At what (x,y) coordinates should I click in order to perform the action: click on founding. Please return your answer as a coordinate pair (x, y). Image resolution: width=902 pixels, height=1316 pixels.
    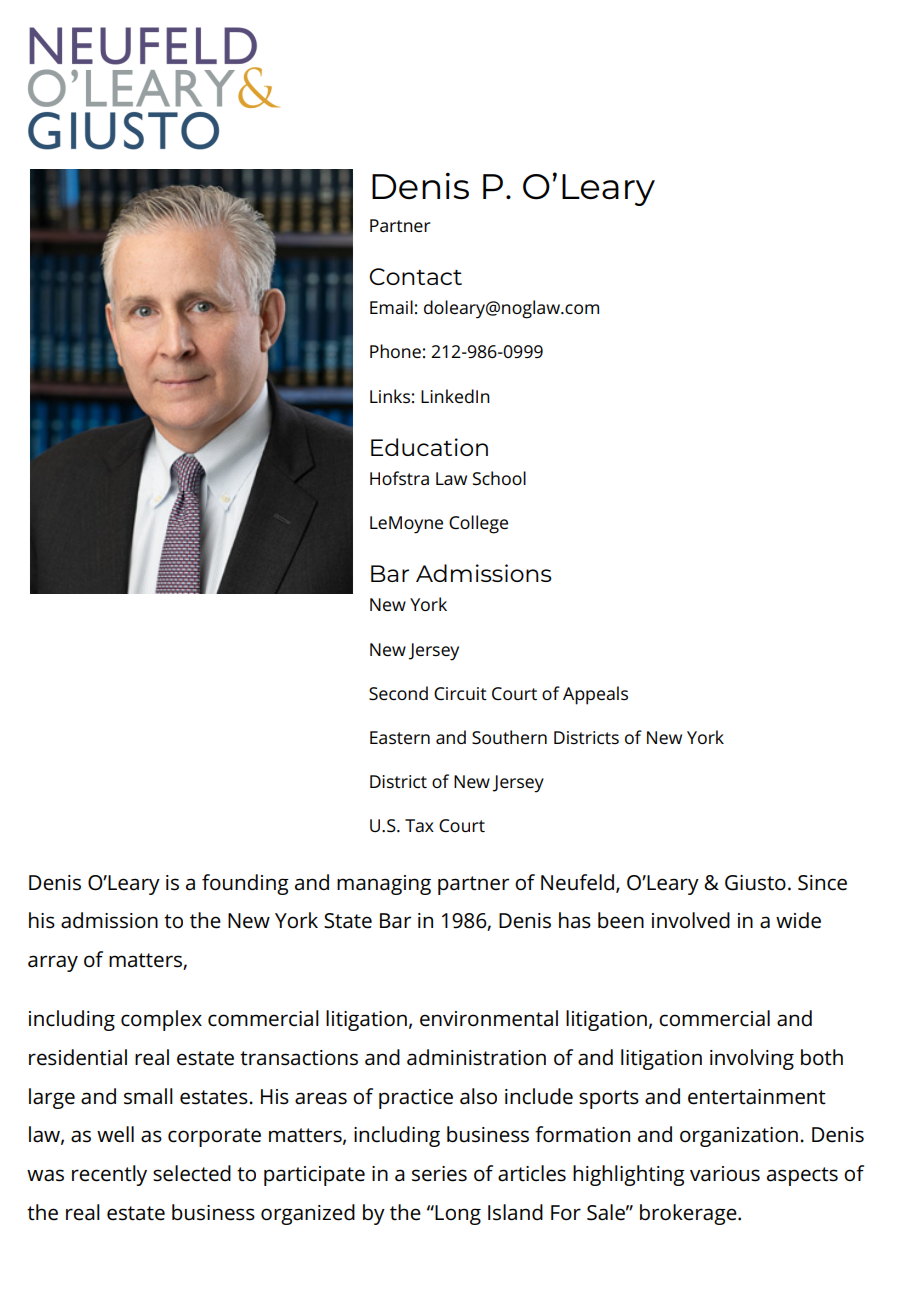
    Looking at the image, I should click on (245, 884).
